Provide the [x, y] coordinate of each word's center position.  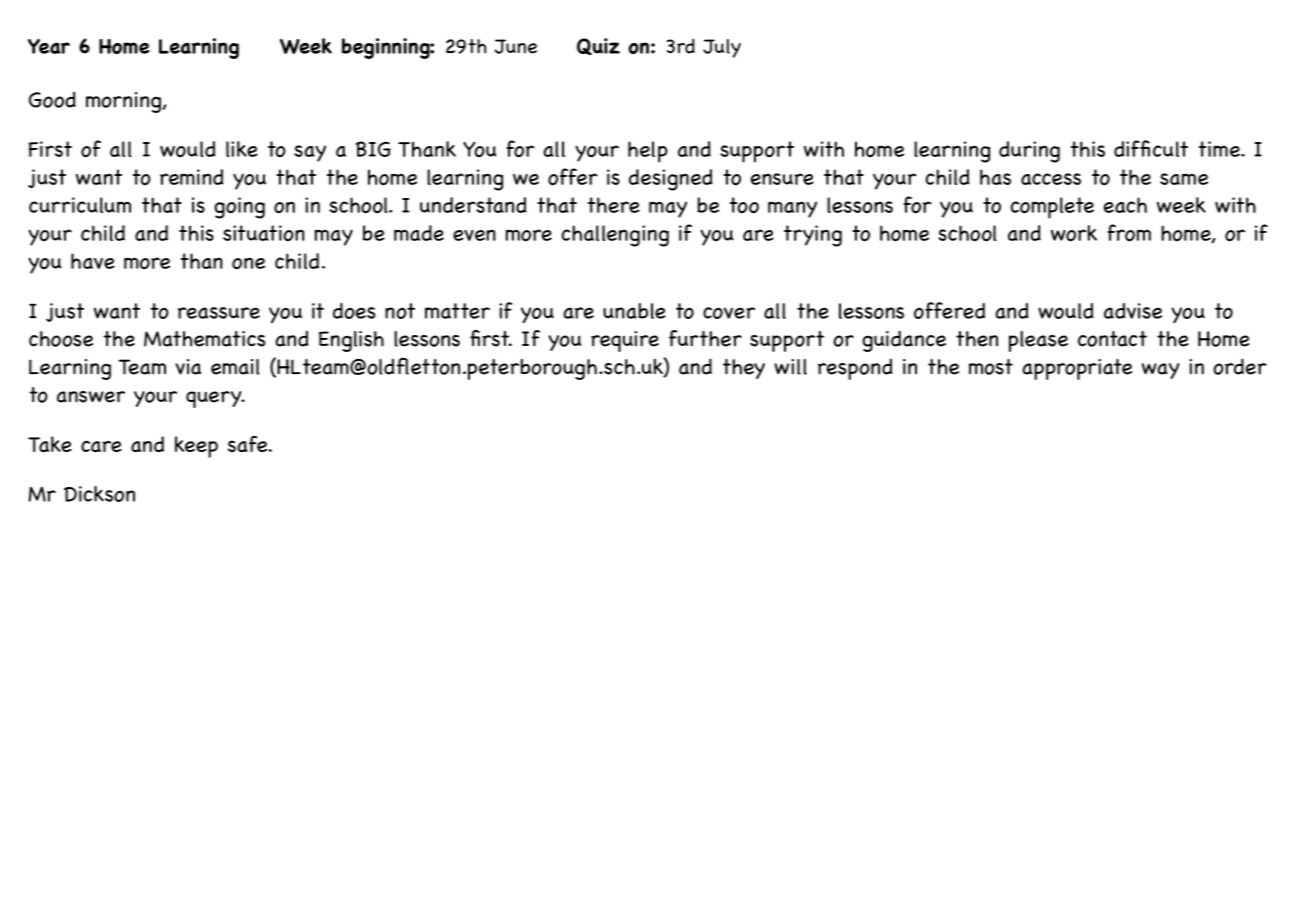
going [239, 208]
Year [49, 46]
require [625, 341]
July [722, 48]
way [1161, 371]
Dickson [99, 494]
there [614, 205]
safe [249, 444]
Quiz [598, 46]
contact [1112, 339]
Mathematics [204, 339]
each [1125, 205]
